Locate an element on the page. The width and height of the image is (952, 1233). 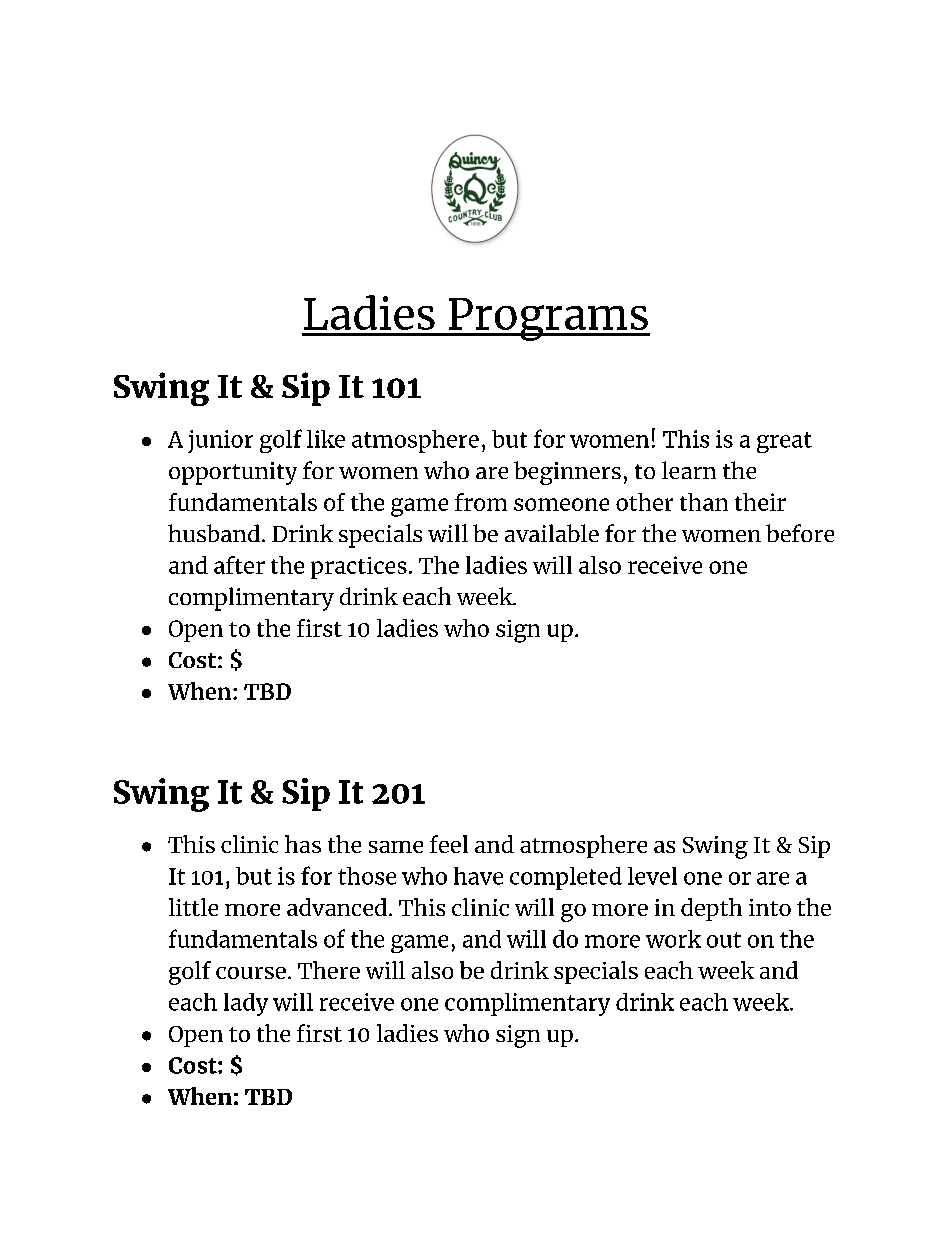
Programs is located at coordinates (548, 319).
